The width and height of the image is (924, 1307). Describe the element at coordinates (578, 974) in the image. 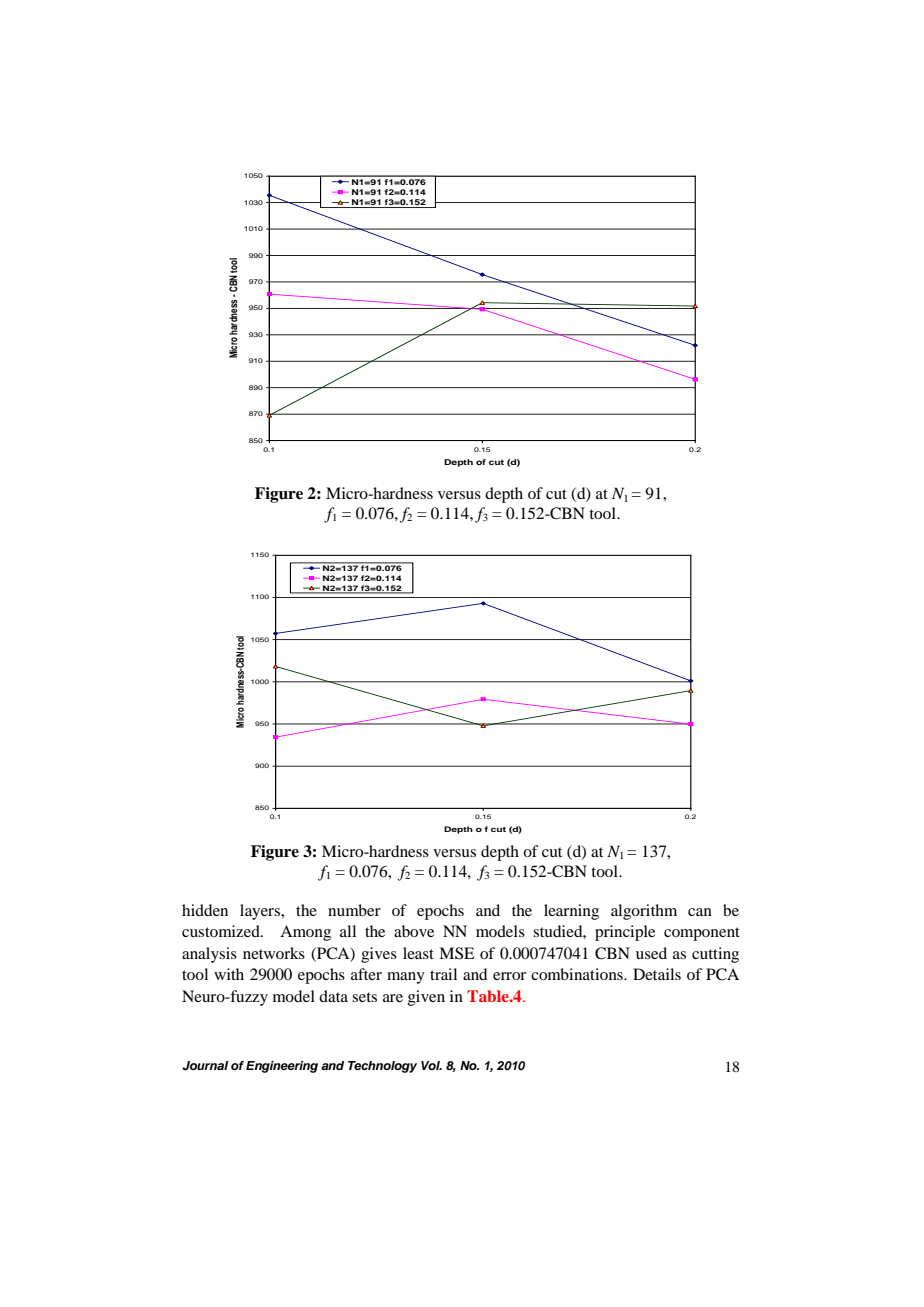

I see `combinations` at that location.
